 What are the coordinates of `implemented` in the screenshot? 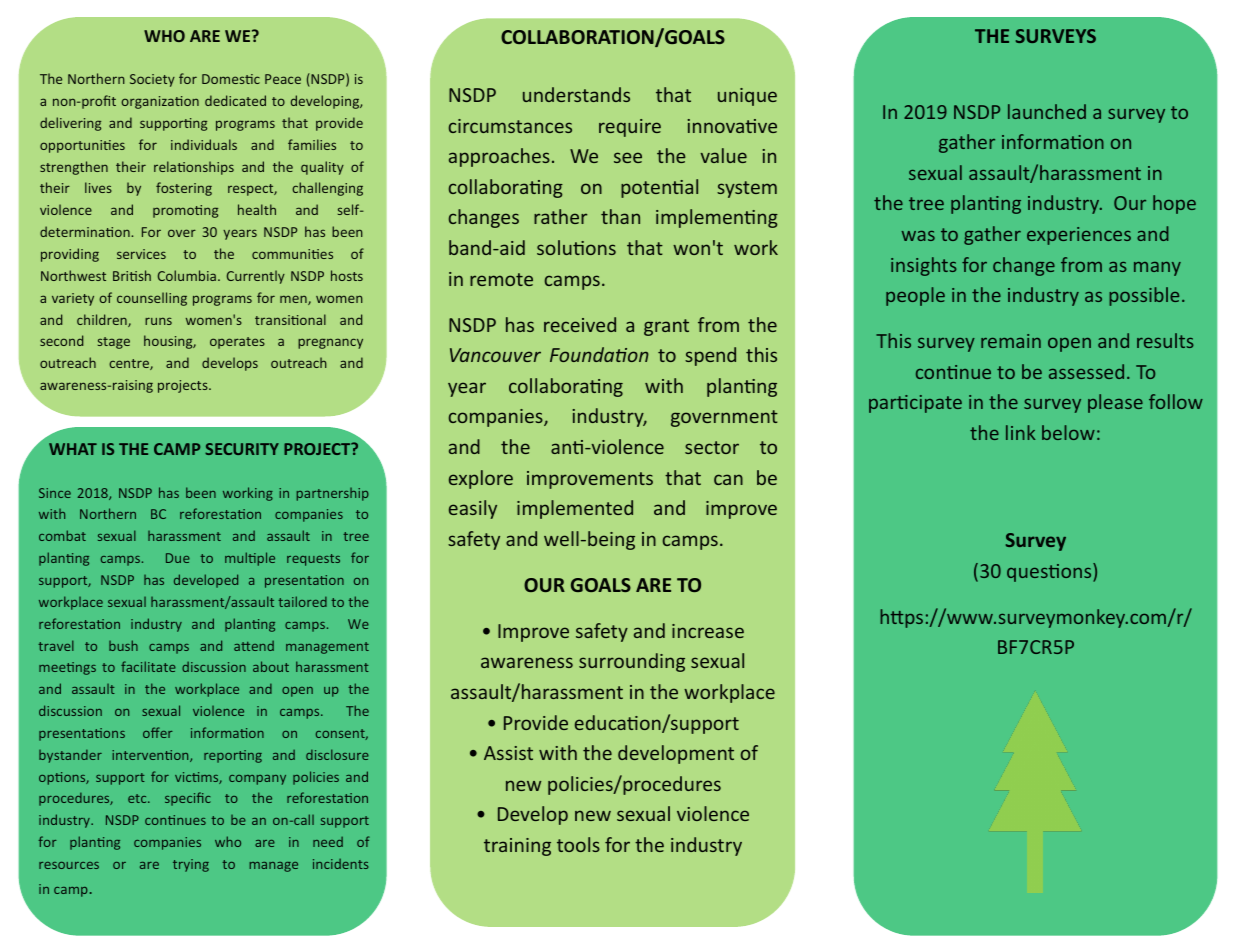 It's located at (575, 509).
